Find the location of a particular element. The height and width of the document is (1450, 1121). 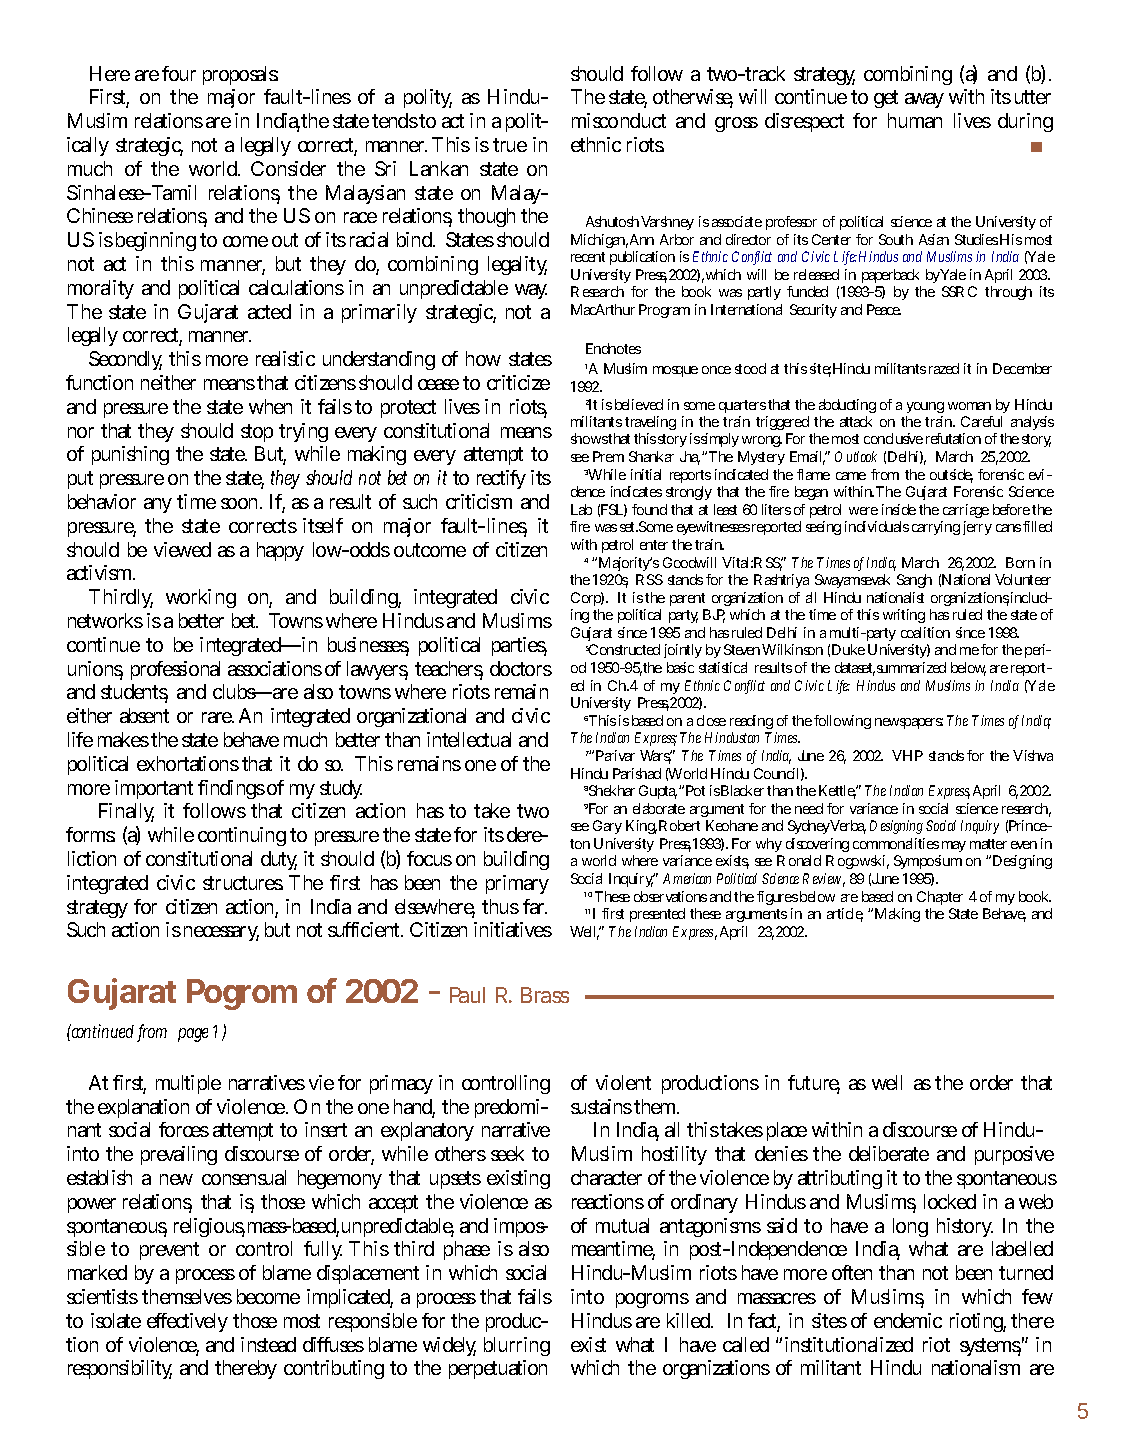

human is located at coordinates (915, 120).
